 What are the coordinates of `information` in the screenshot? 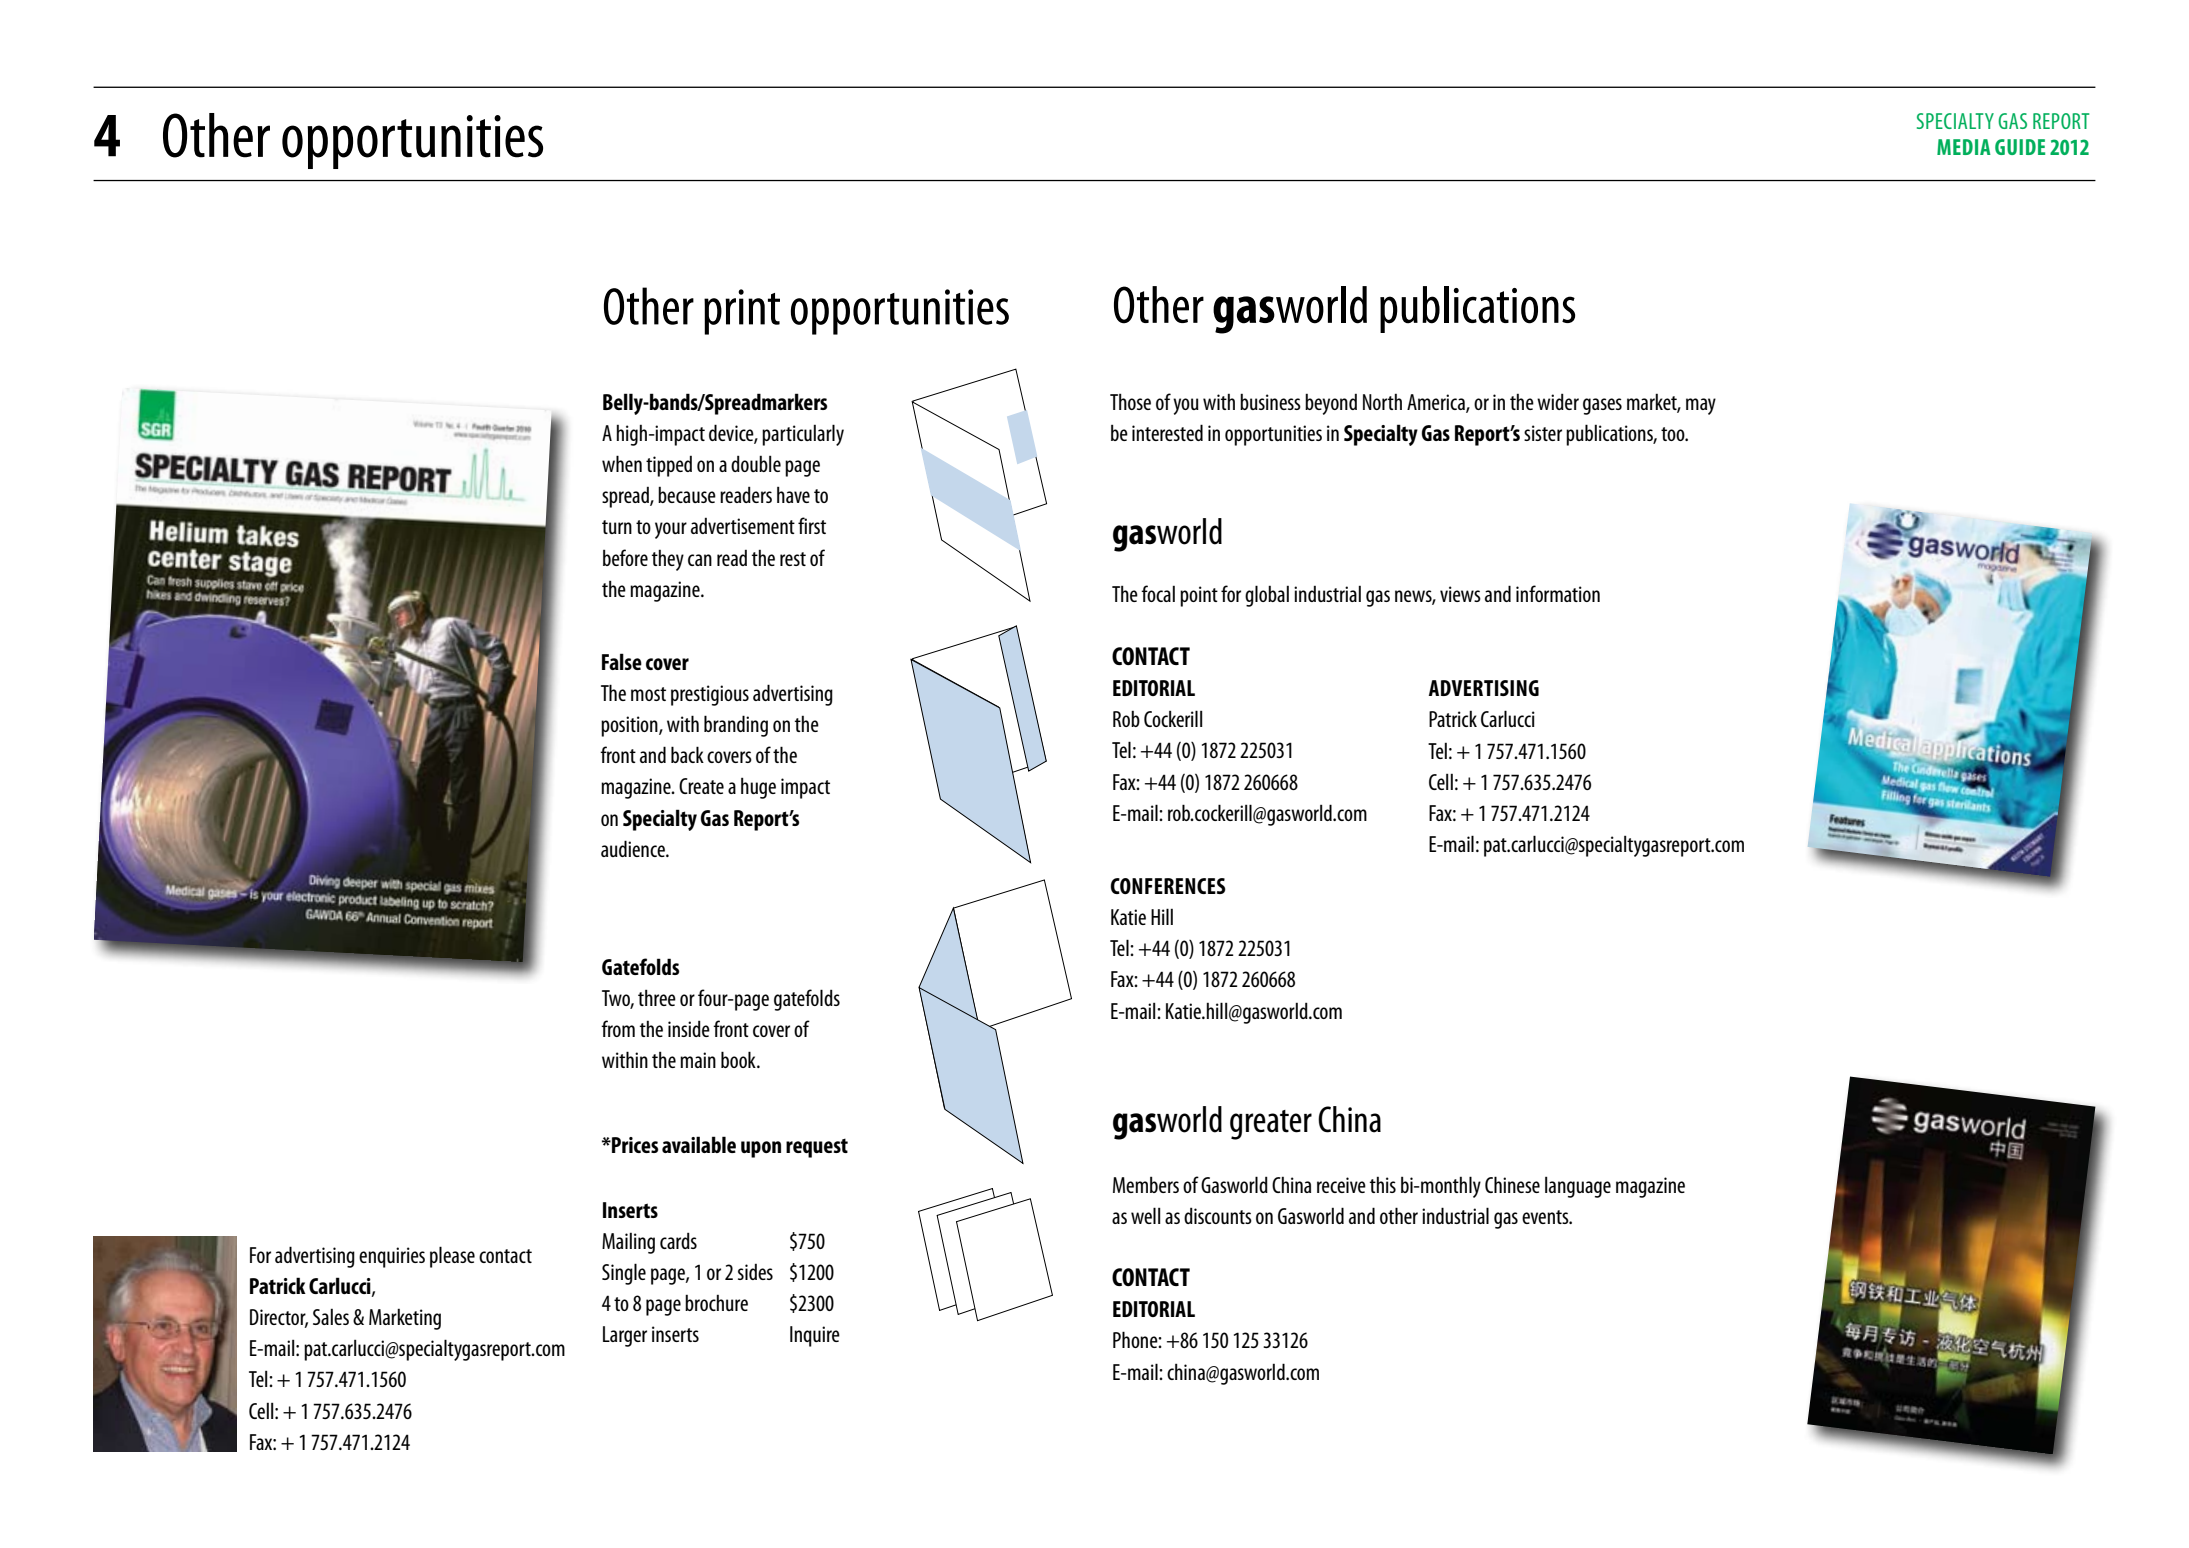 It's located at (1558, 593).
